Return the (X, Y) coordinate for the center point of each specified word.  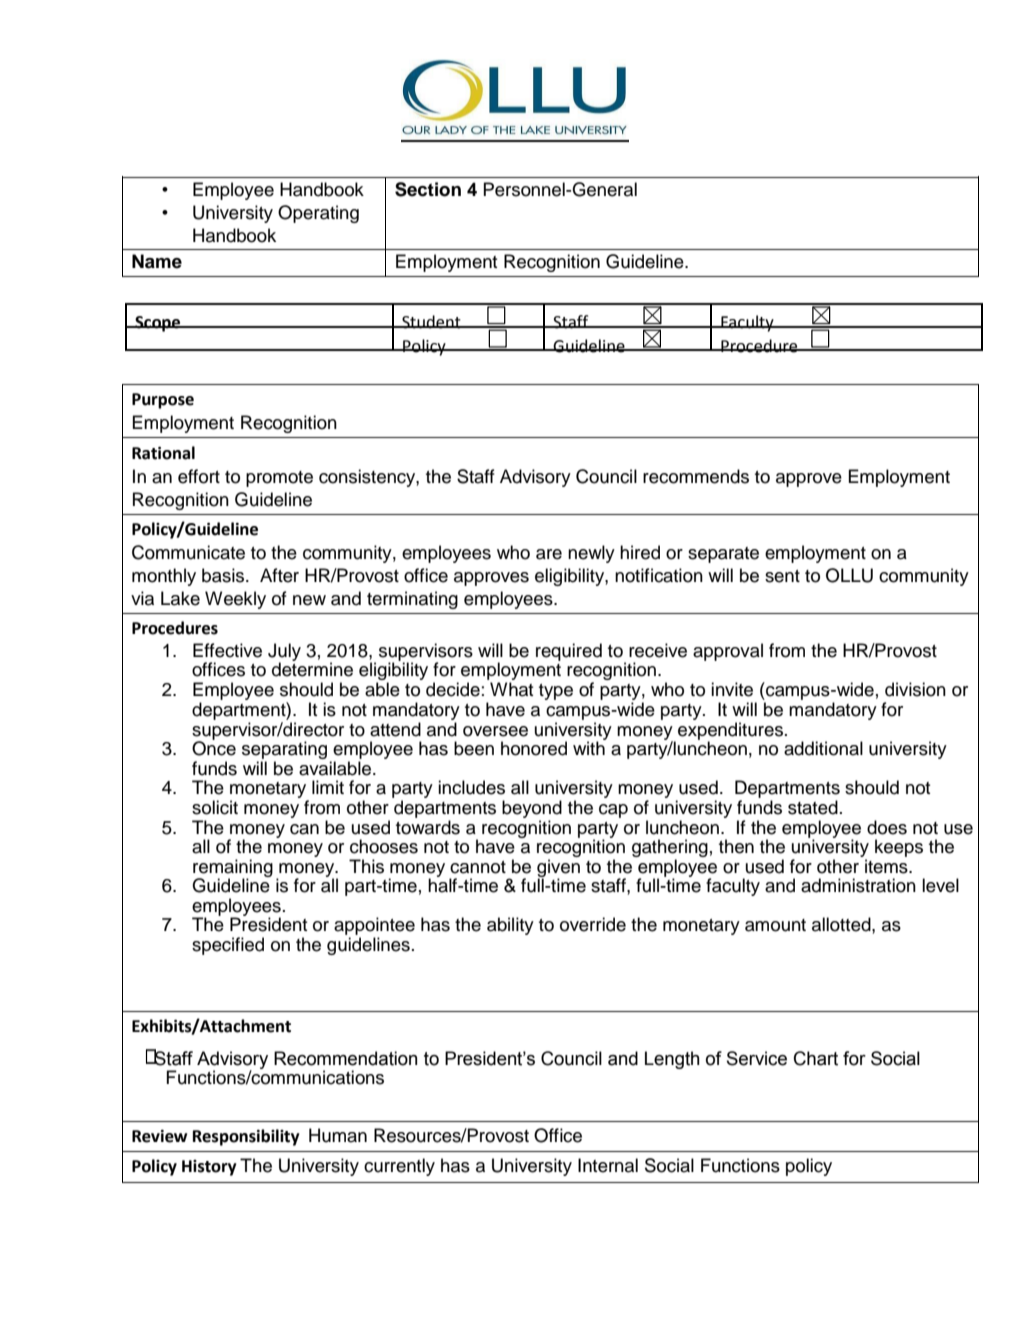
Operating (318, 214)
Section (428, 189)
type (556, 692)
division (915, 689)
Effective (227, 650)
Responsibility (246, 1137)
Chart (816, 1058)
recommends (696, 476)
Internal (608, 1165)
